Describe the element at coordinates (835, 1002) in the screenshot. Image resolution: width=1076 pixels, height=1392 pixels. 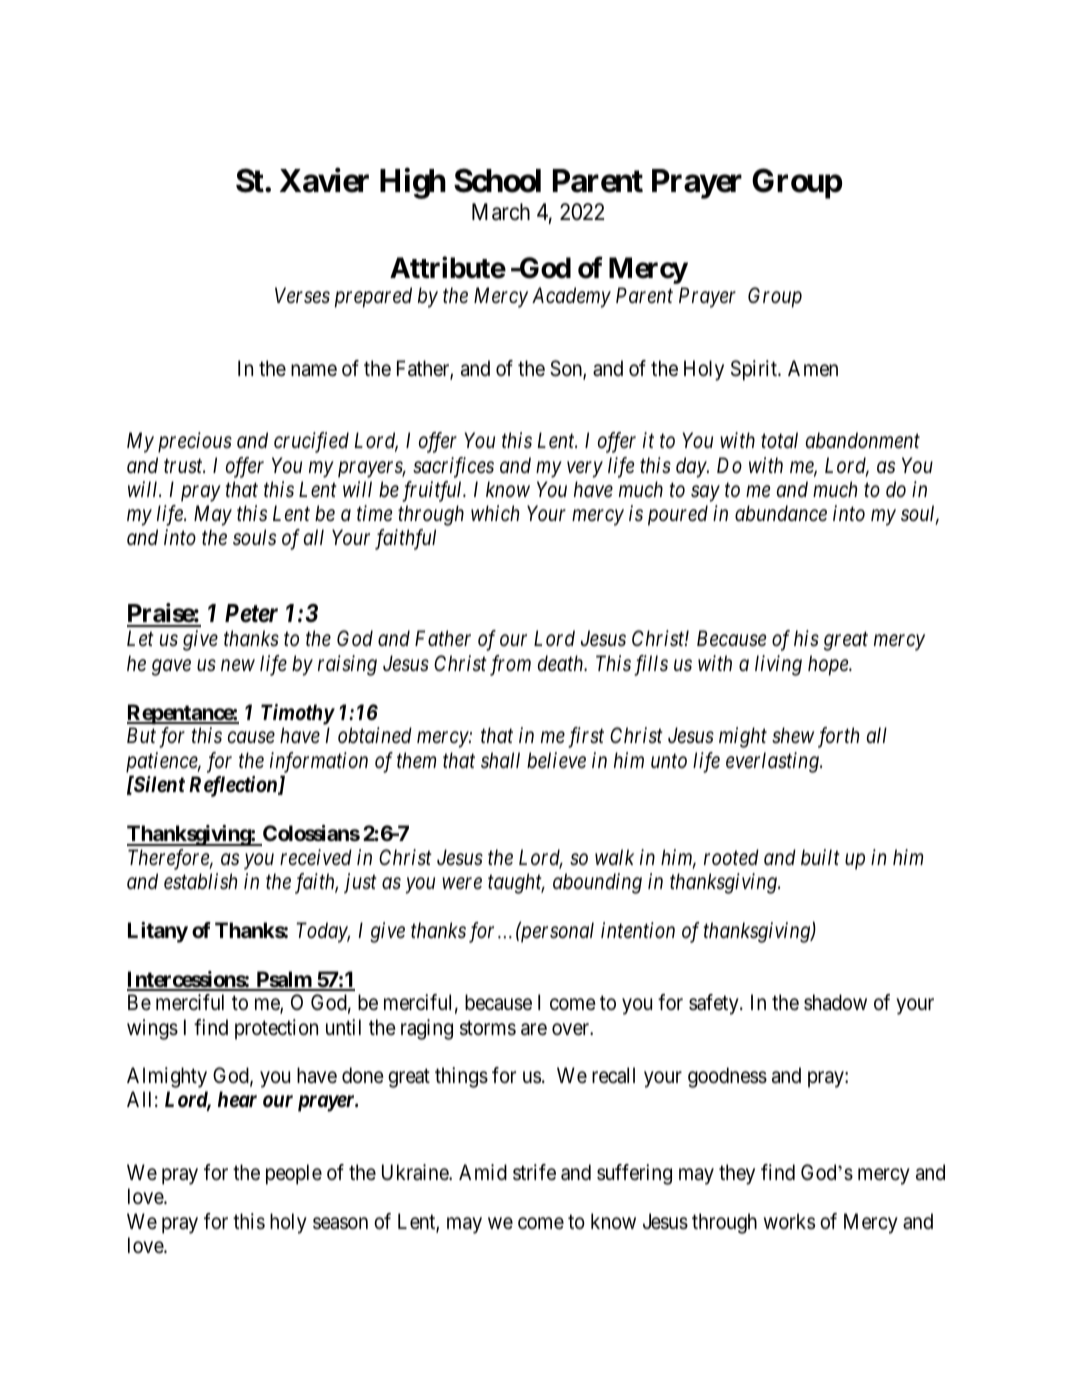
I see `shadow` at that location.
